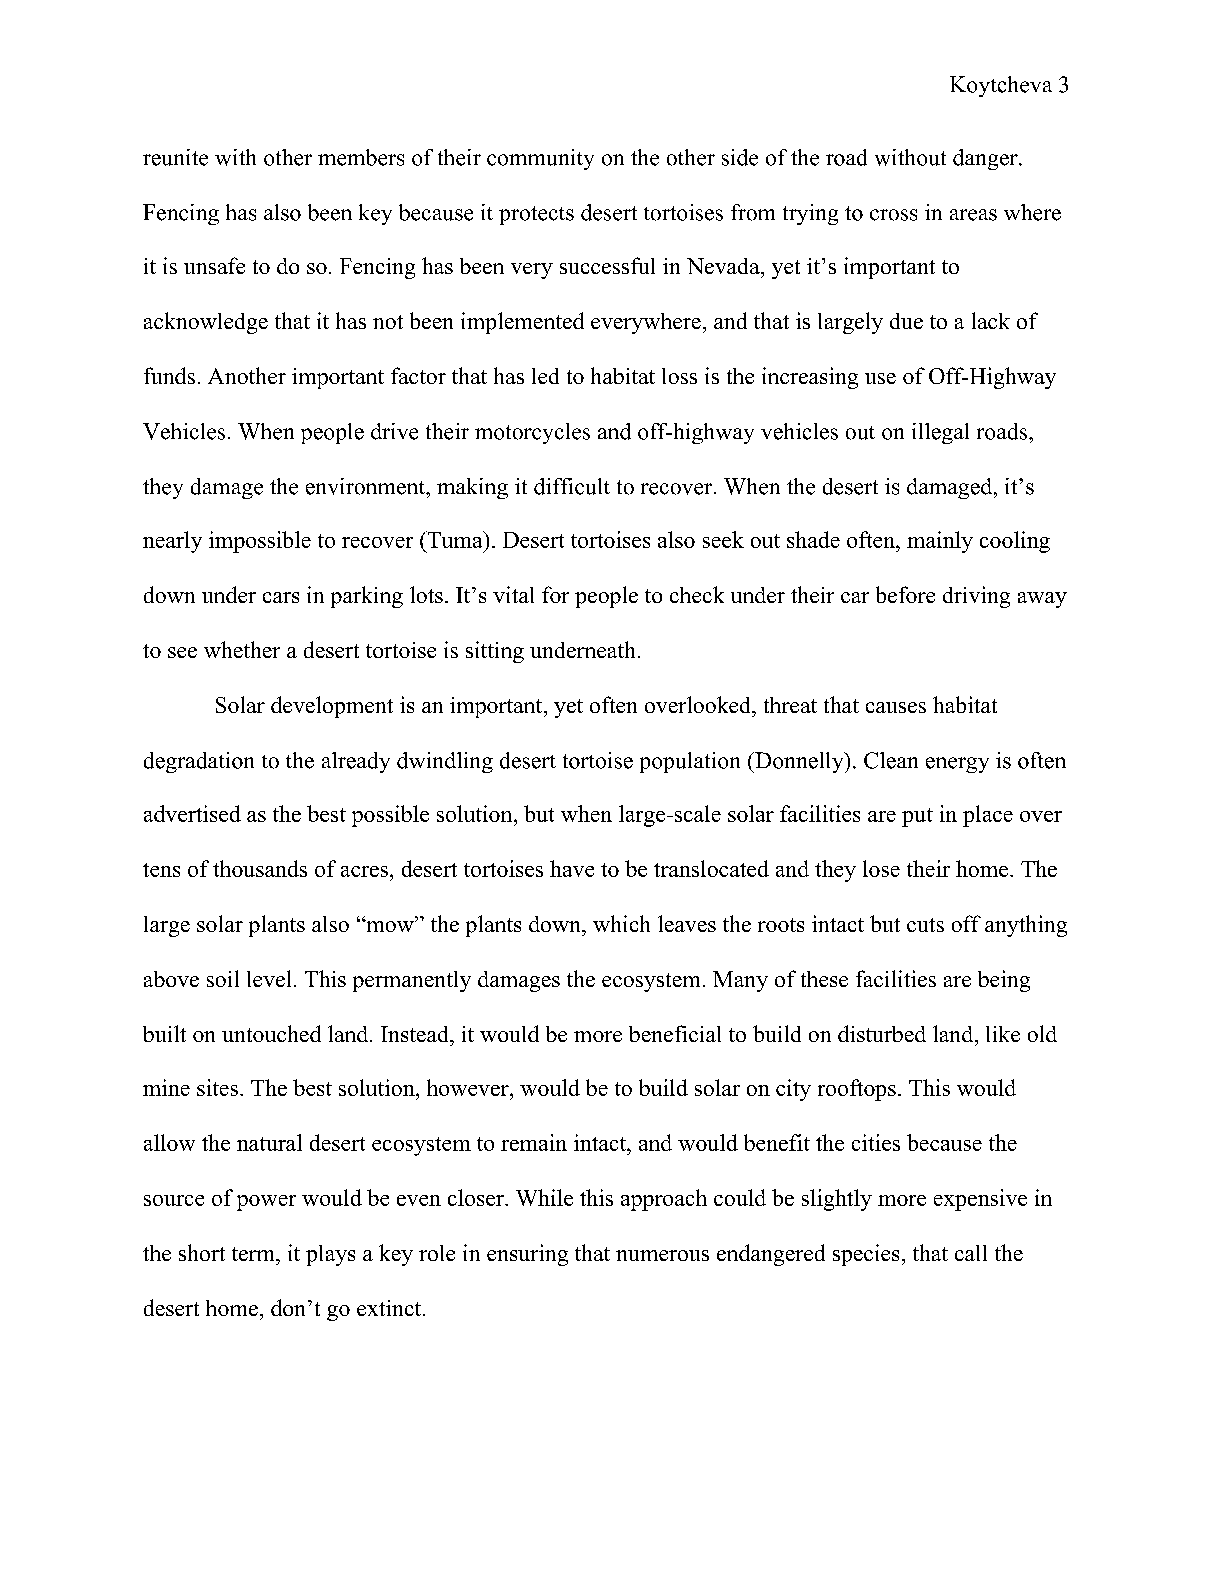 This screenshot has height=1572, width=1214. I want to click on development, so click(332, 707).
